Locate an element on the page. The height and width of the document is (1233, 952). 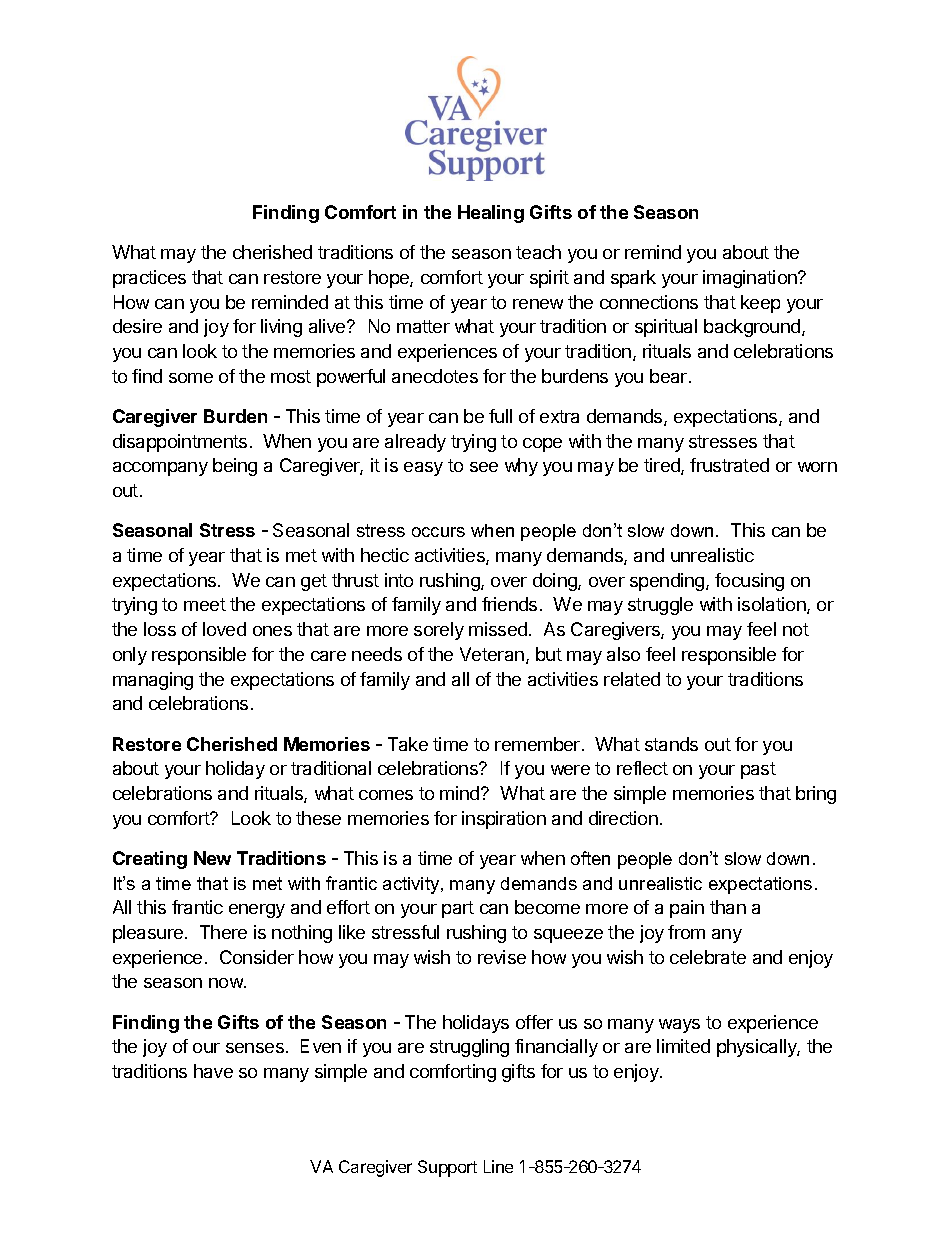
practices is located at coordinates (149, 279).
